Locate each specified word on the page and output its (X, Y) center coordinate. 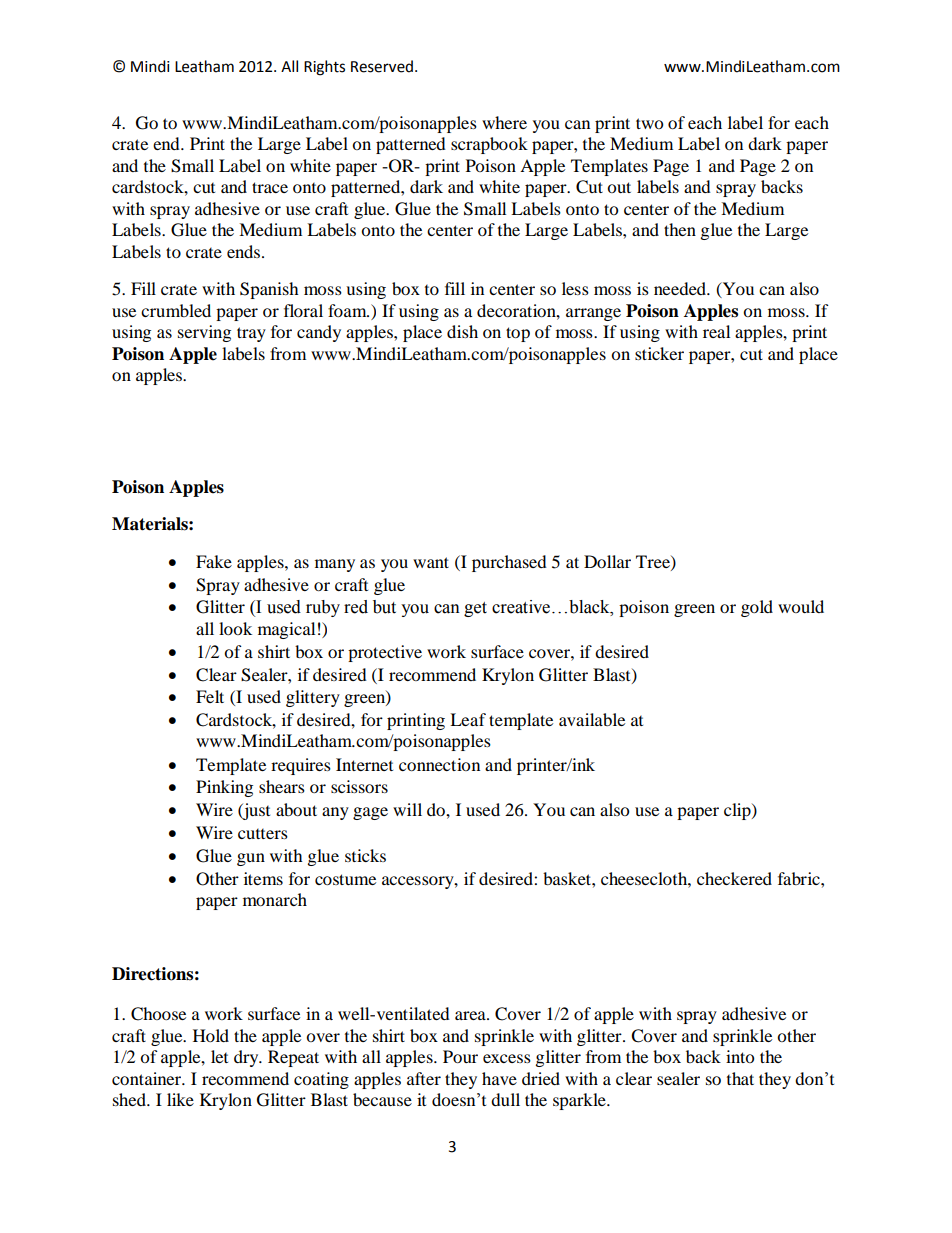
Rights (324, 68)
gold (757, 608)
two (649, 123)
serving (204, 333)
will (407, 809)
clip (738, 811)
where (504, 122)
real (716, 331)
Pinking (224, 788)
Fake (214, 561)
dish (462, 331)
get (475, 609)
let (219, 1056)
